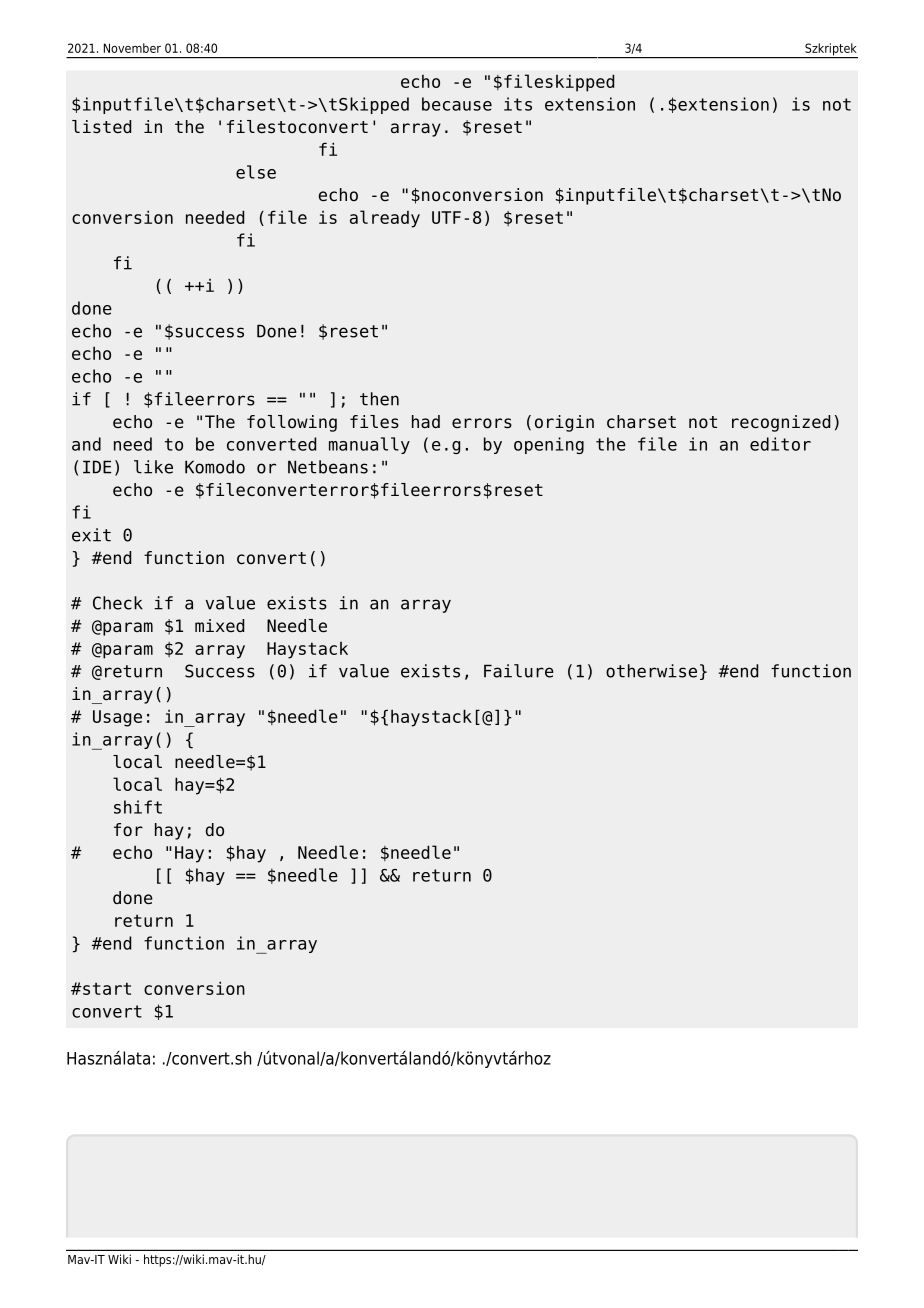 This screenshot has width=924, height=1308. Describe the element at coordinates (651, 671) in the screenshot. I see `otherwise` at that location.
